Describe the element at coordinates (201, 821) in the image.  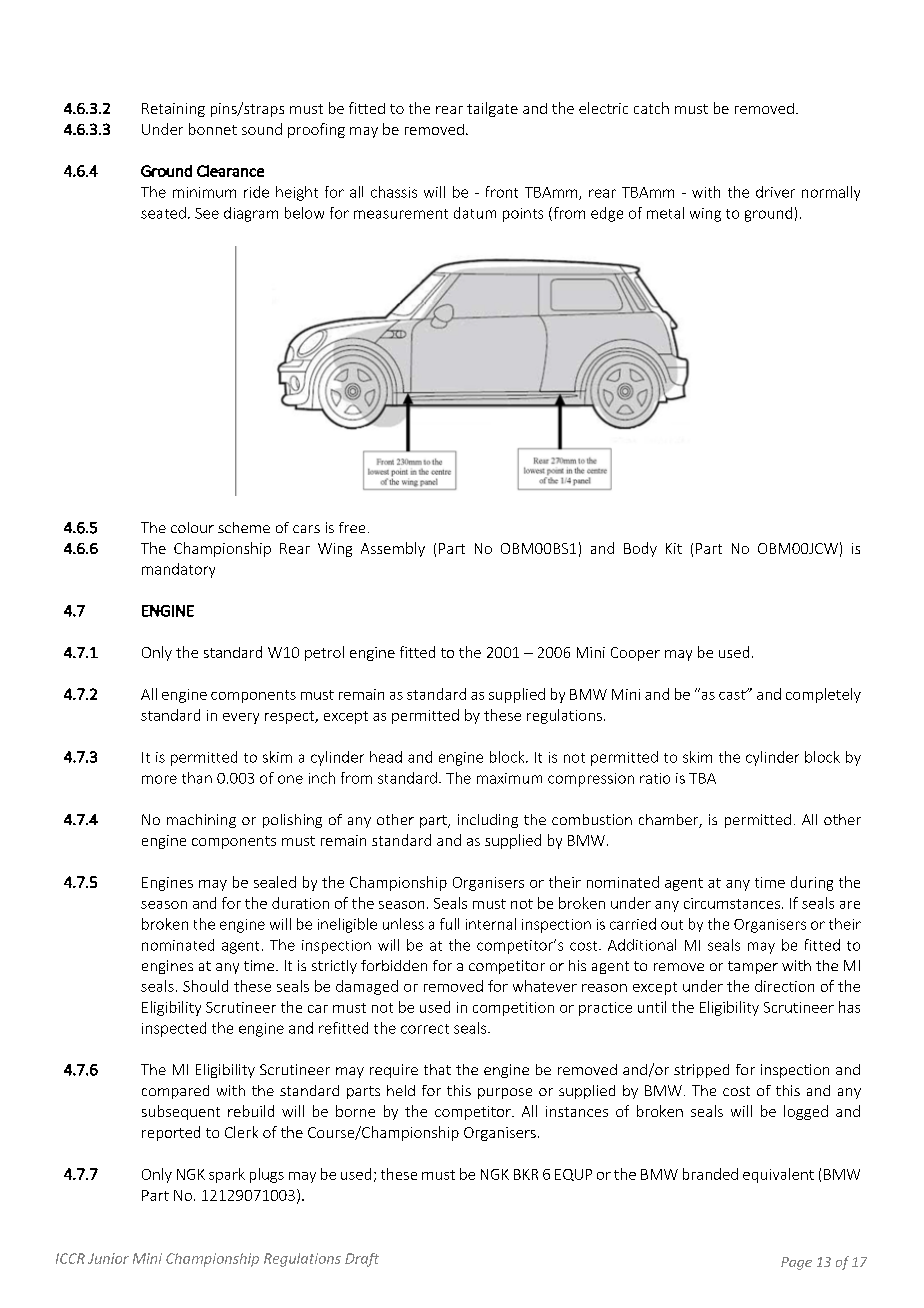
I see `machining` at that location.
